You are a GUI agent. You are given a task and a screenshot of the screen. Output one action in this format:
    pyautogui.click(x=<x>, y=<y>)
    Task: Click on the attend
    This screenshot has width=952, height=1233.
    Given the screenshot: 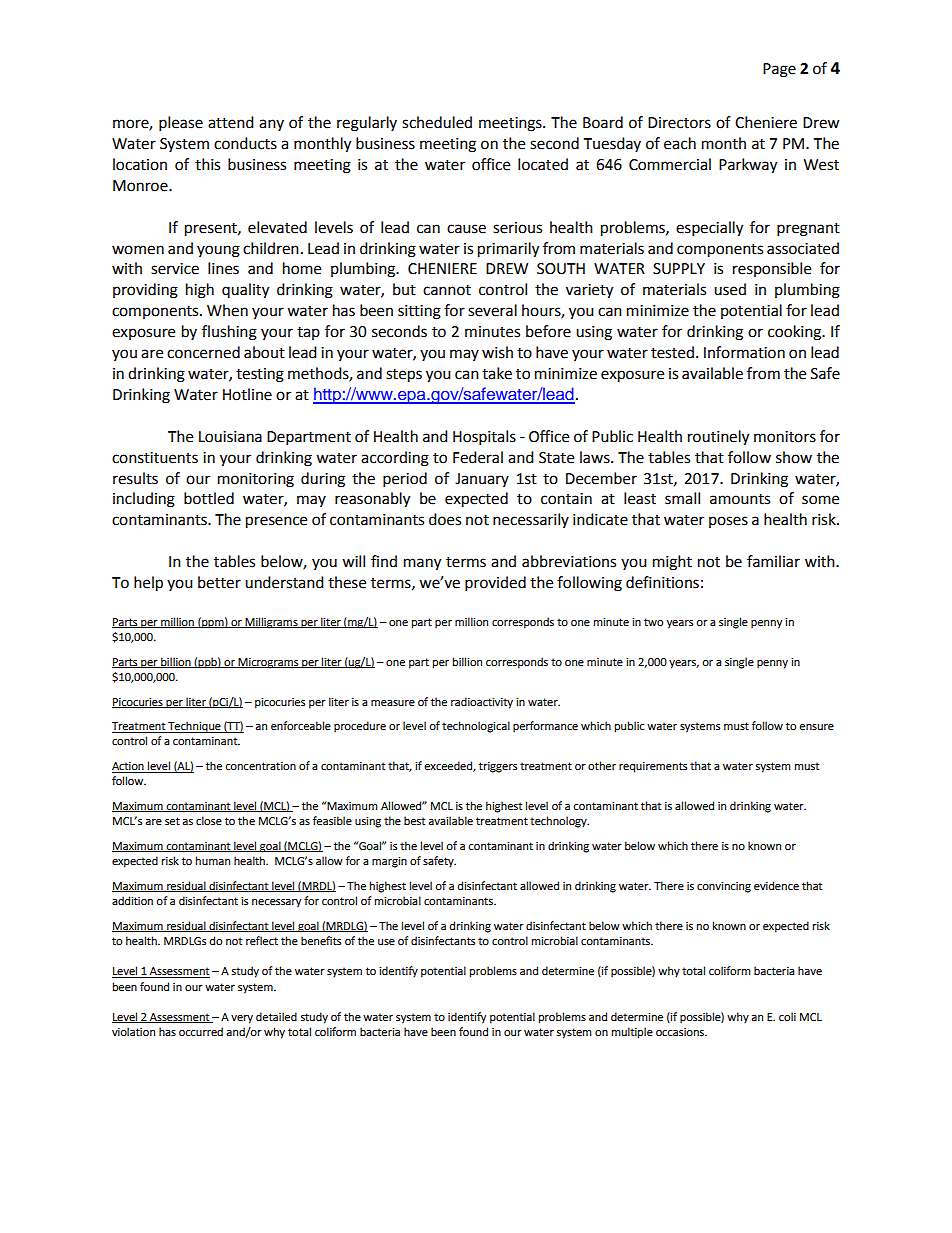 What is the action you would take?
    pyautogui.click(x=231, y=122)
